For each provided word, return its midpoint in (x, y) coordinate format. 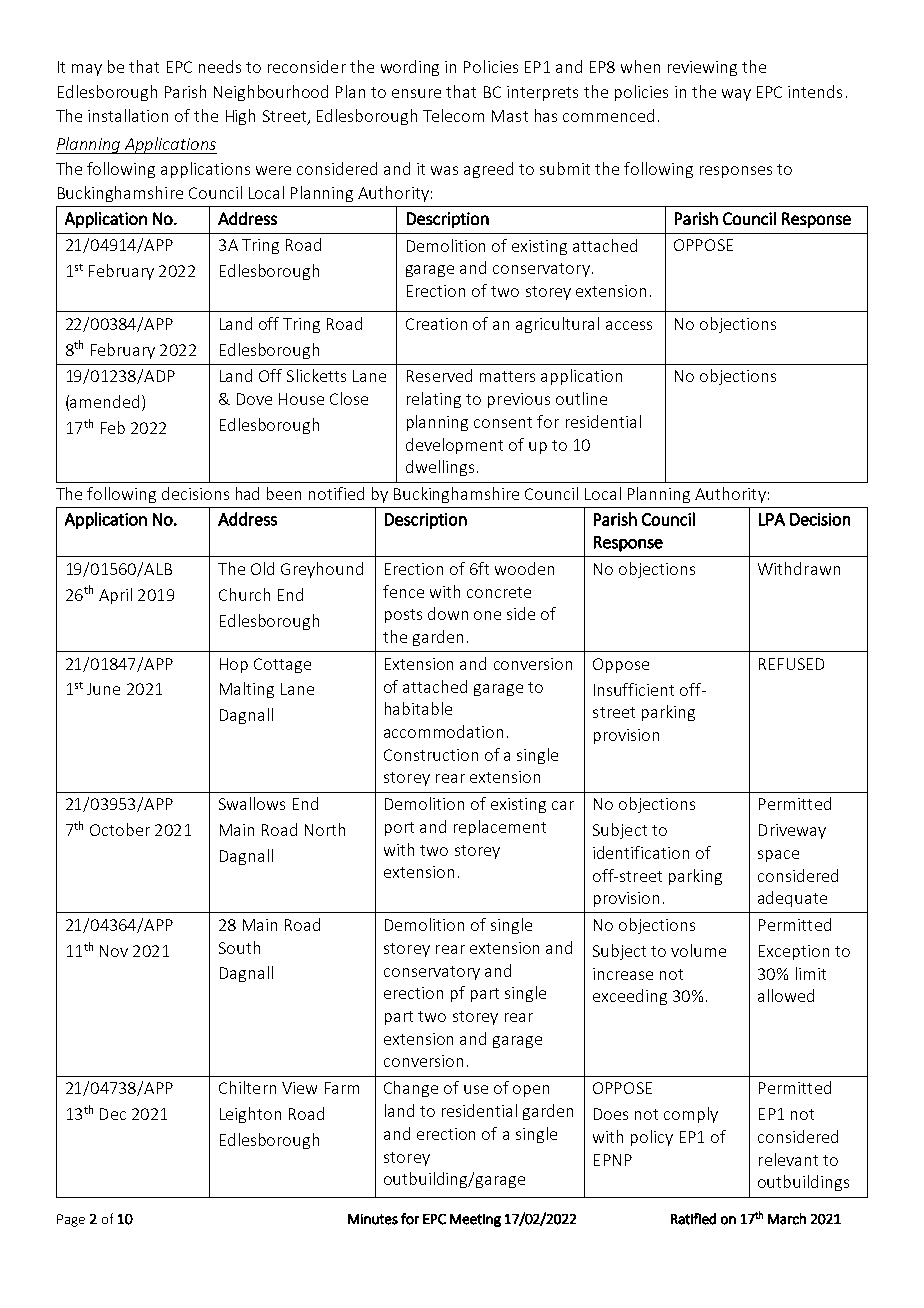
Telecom (453, 115)
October (120, 829)
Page (71, 1220)
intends (815, 91)
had (247, 493)
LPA (772, 519)
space (778, 856)
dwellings (440, 468)
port (399, 829)
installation (128, 115)
